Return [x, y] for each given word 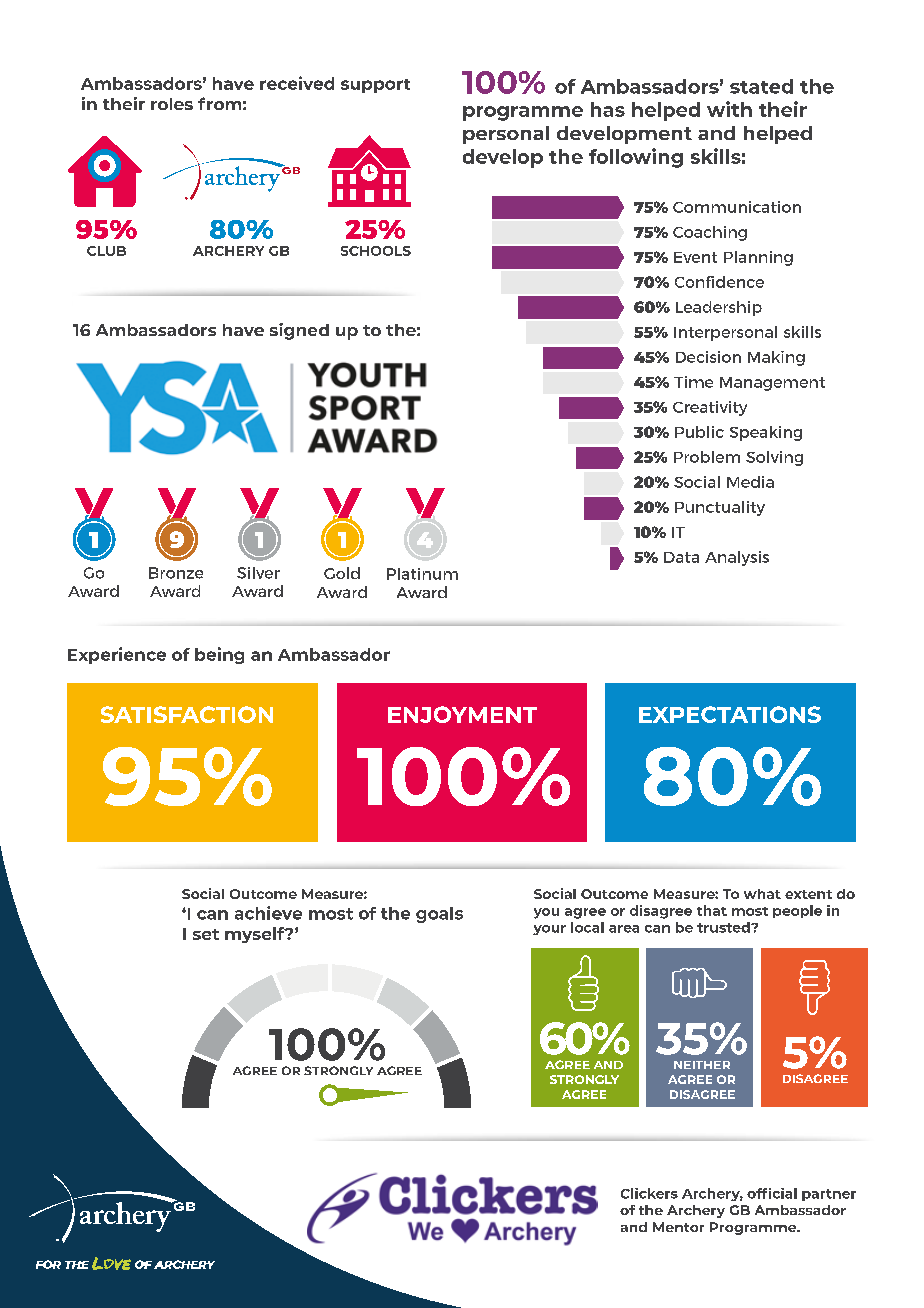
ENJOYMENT [462, 714]
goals [439, 915]
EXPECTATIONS [730, 714]
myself [256, 935]
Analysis [737, 558]
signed [299, 331]
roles [172, 104]
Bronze [176, 573]
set [206, 934]
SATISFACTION [187, 714]
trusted [724, 927]
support [375, 86]
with [729, 109]
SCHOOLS [376, 251]
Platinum [422, 574]
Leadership [719, 308]
